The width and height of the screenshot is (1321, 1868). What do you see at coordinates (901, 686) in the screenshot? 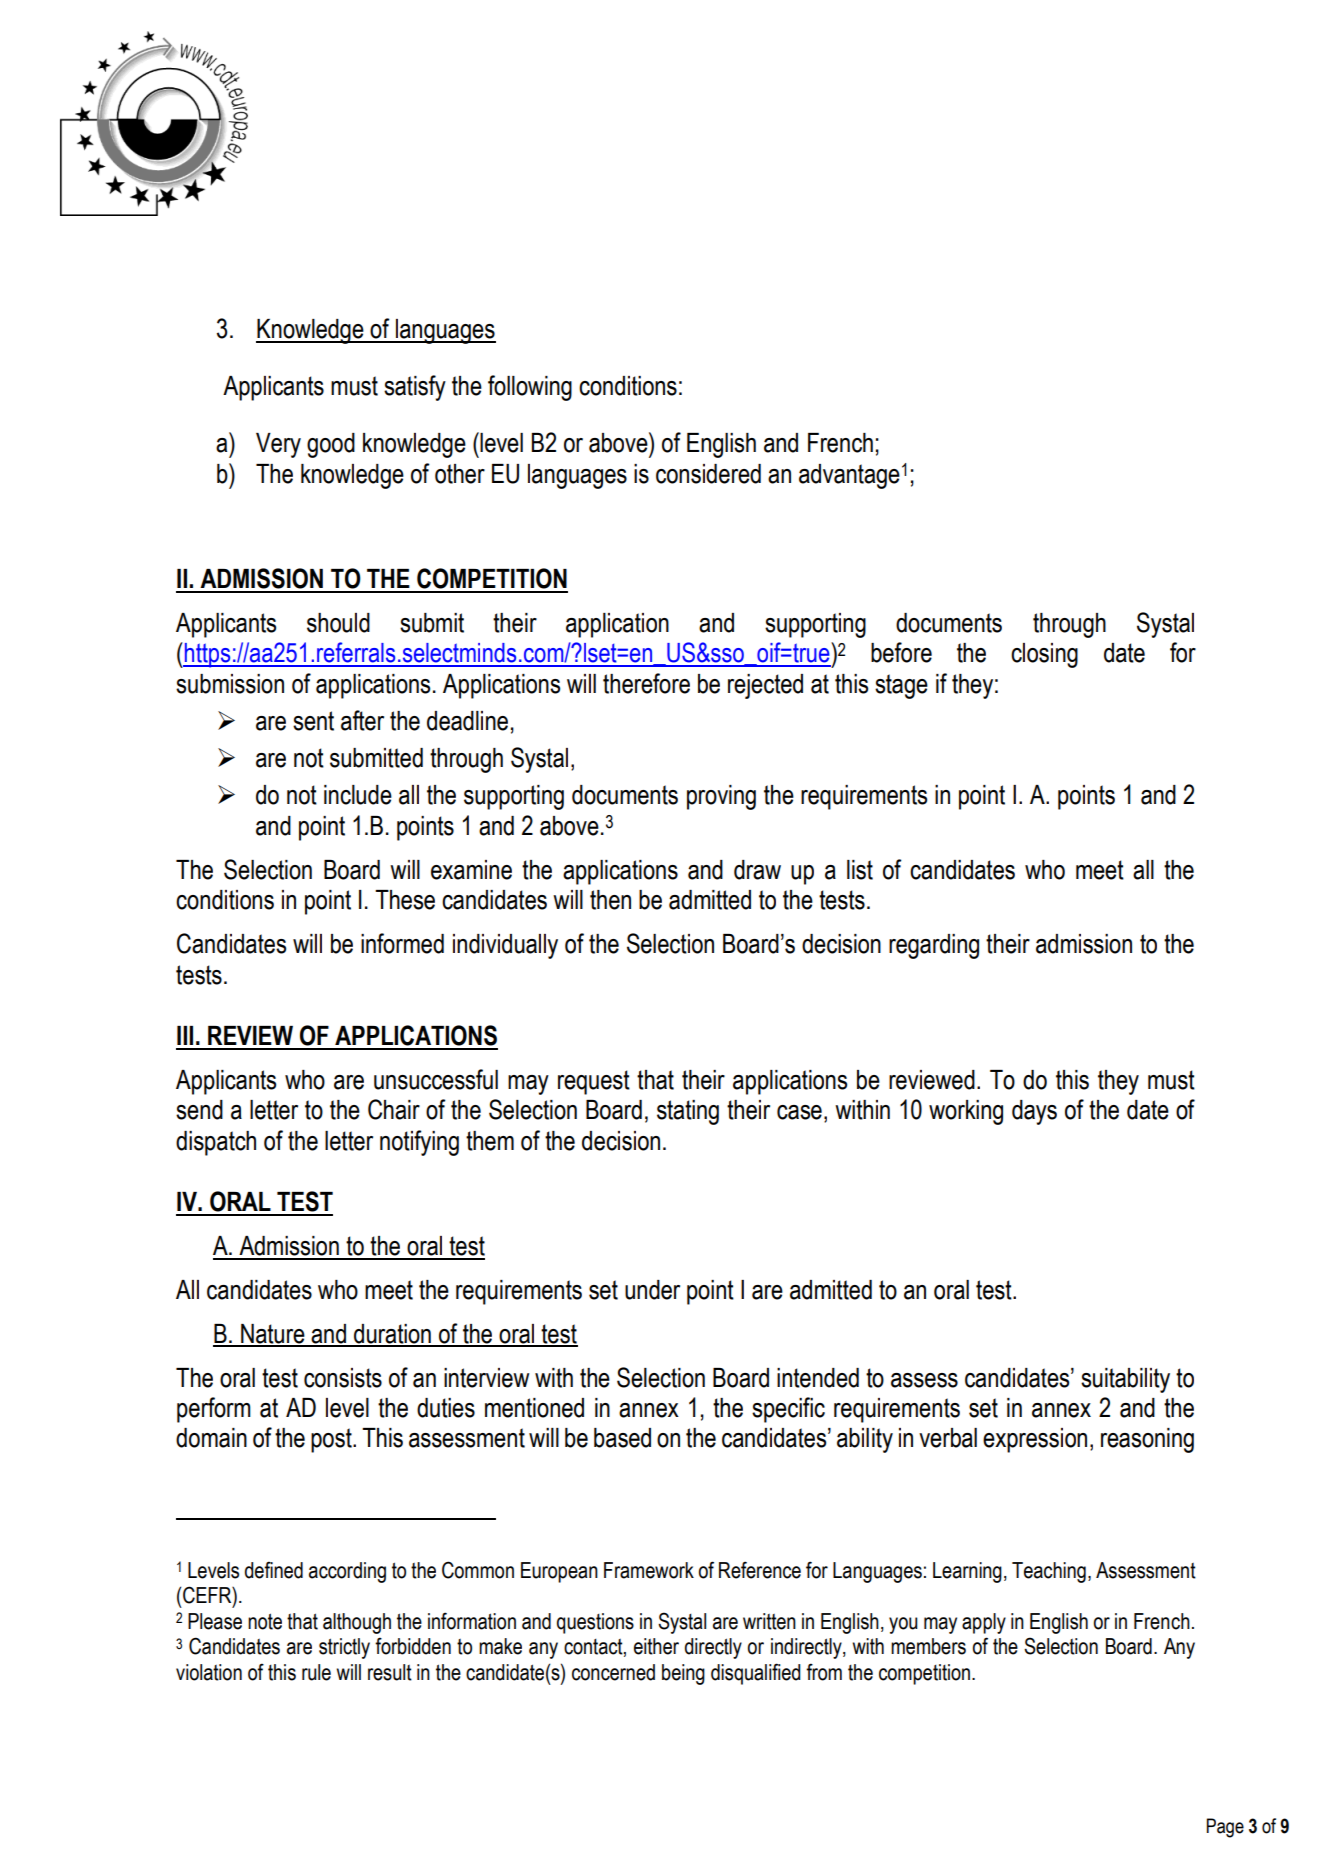
I see `stage` at bounding box center [901, 686].
